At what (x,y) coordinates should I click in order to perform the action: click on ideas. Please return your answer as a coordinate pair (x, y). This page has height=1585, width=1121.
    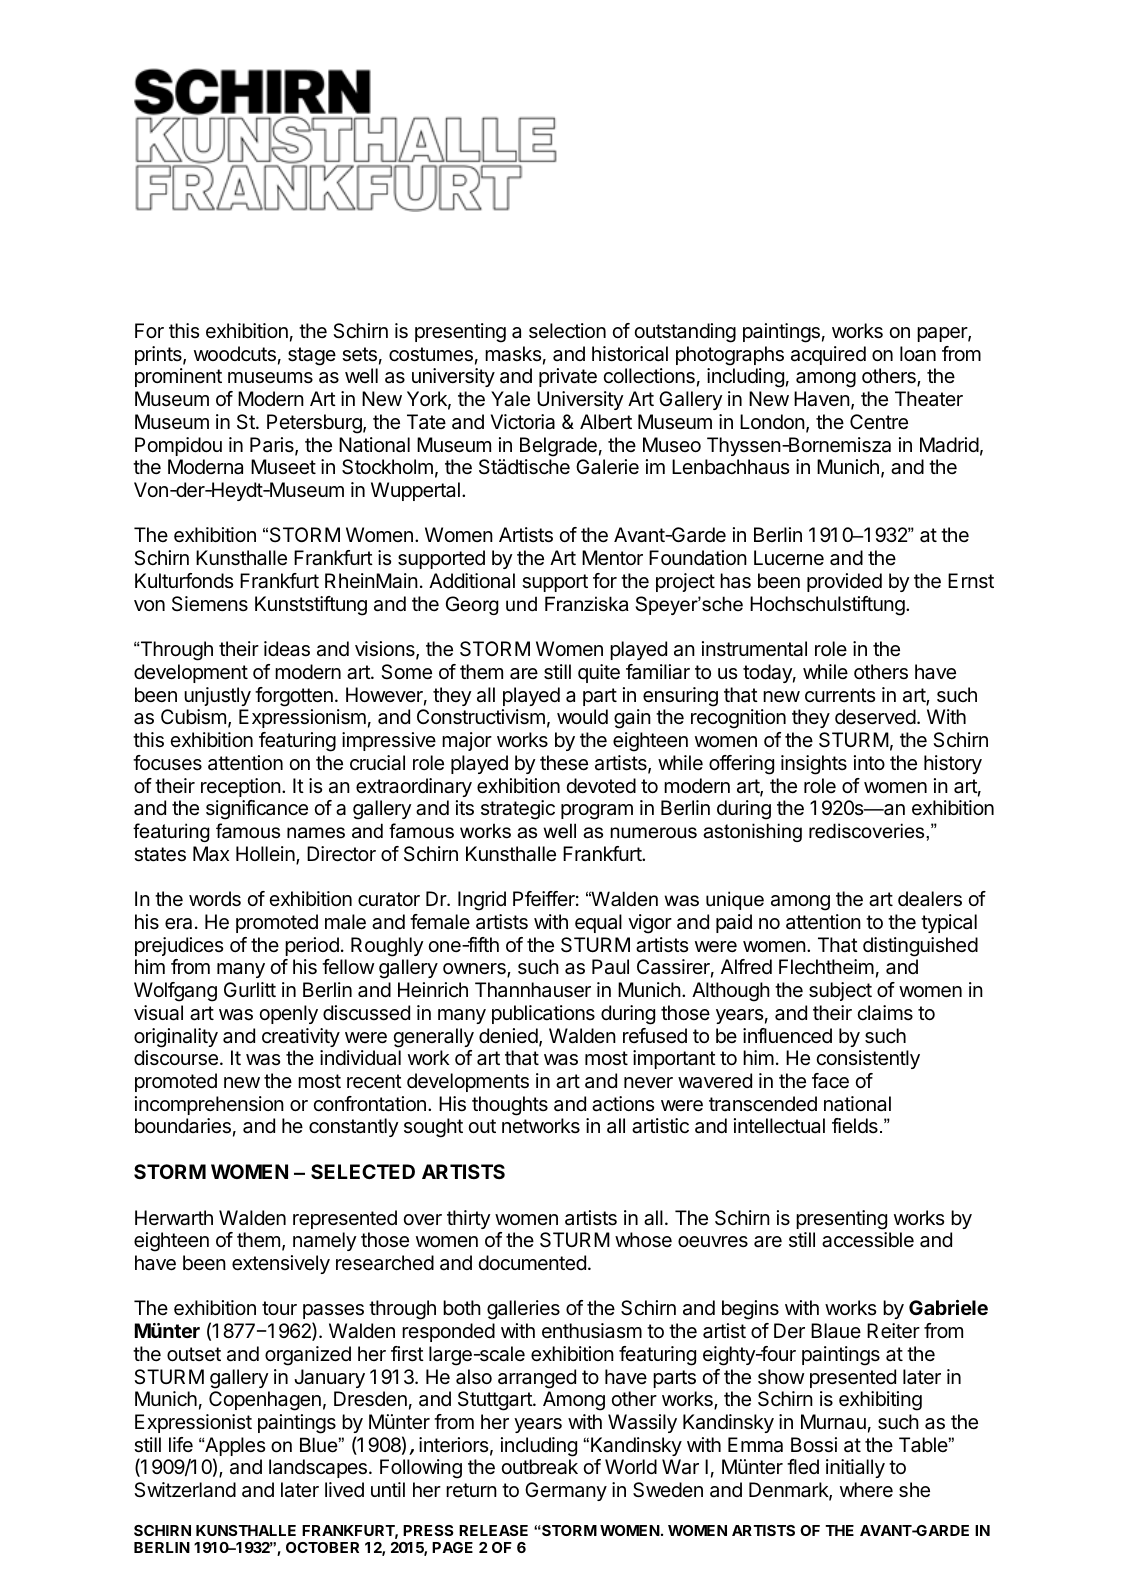
    Looking at the image, I should click on (287, 649).
